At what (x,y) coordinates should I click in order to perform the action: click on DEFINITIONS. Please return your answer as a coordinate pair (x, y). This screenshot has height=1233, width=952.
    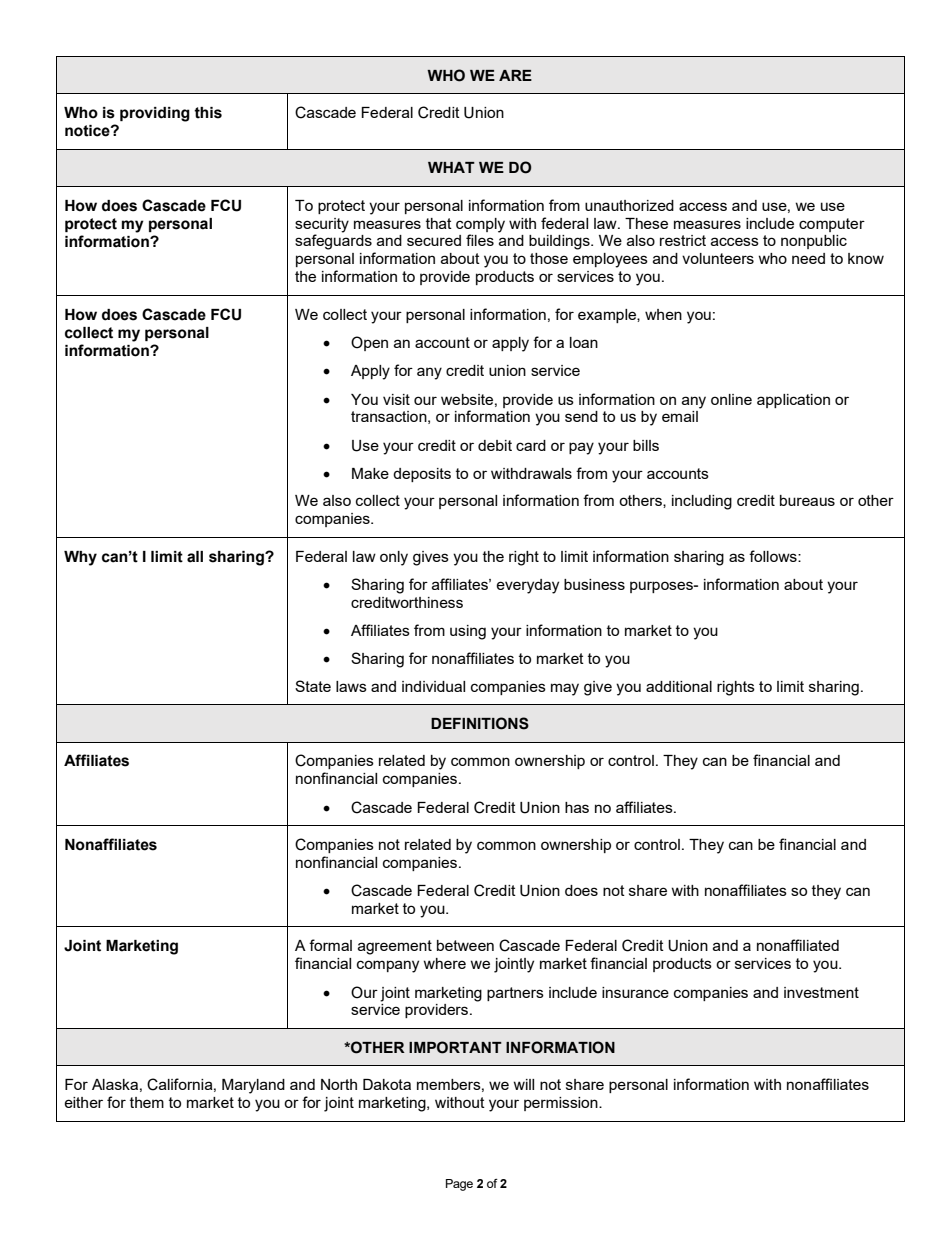
    Looking at the image, I should click on (480, 723).
